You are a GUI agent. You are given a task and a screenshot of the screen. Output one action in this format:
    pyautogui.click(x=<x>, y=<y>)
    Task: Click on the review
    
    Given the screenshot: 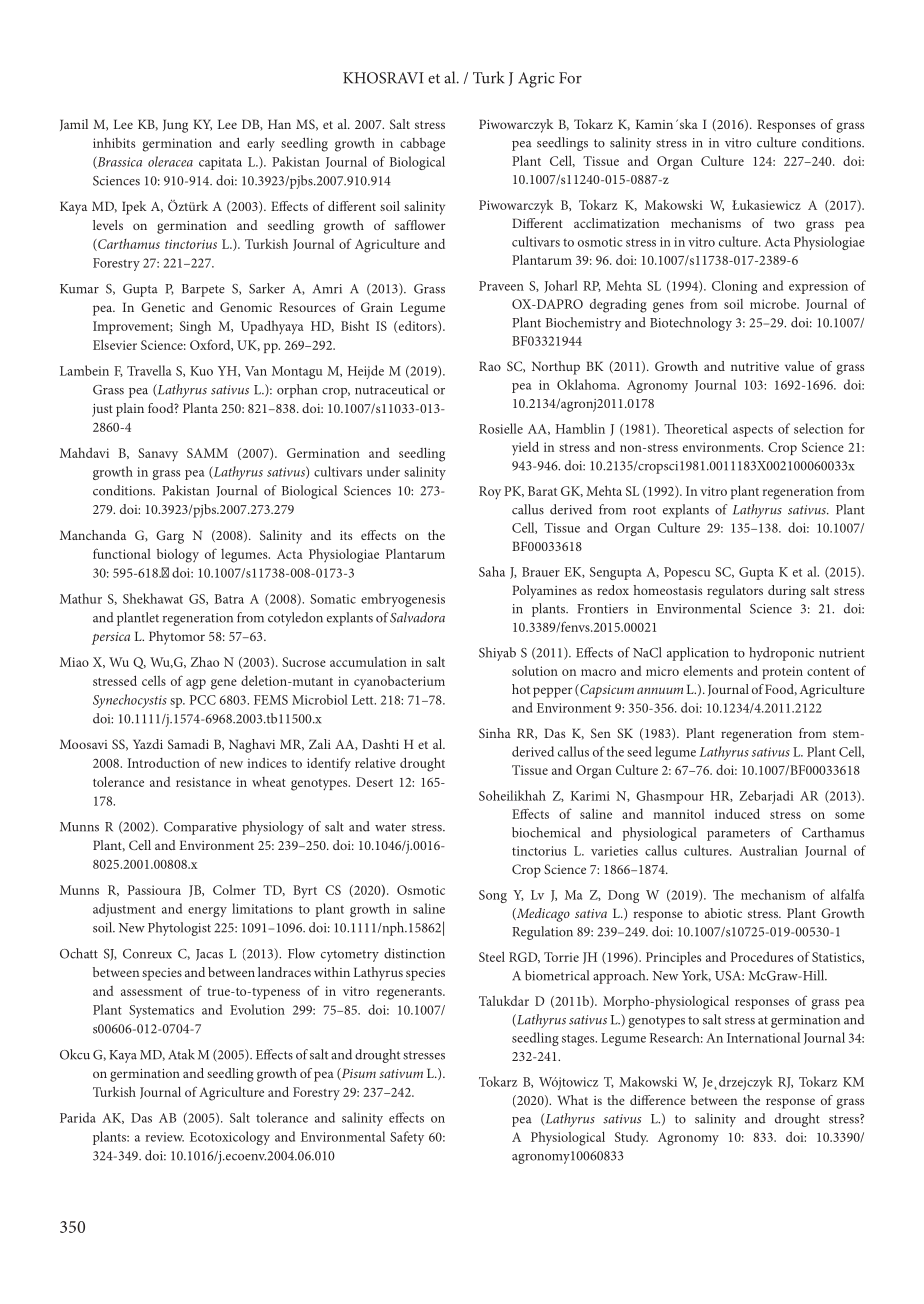 What is the action you would take?
    pyautogui.click(x=164, y=1137)
